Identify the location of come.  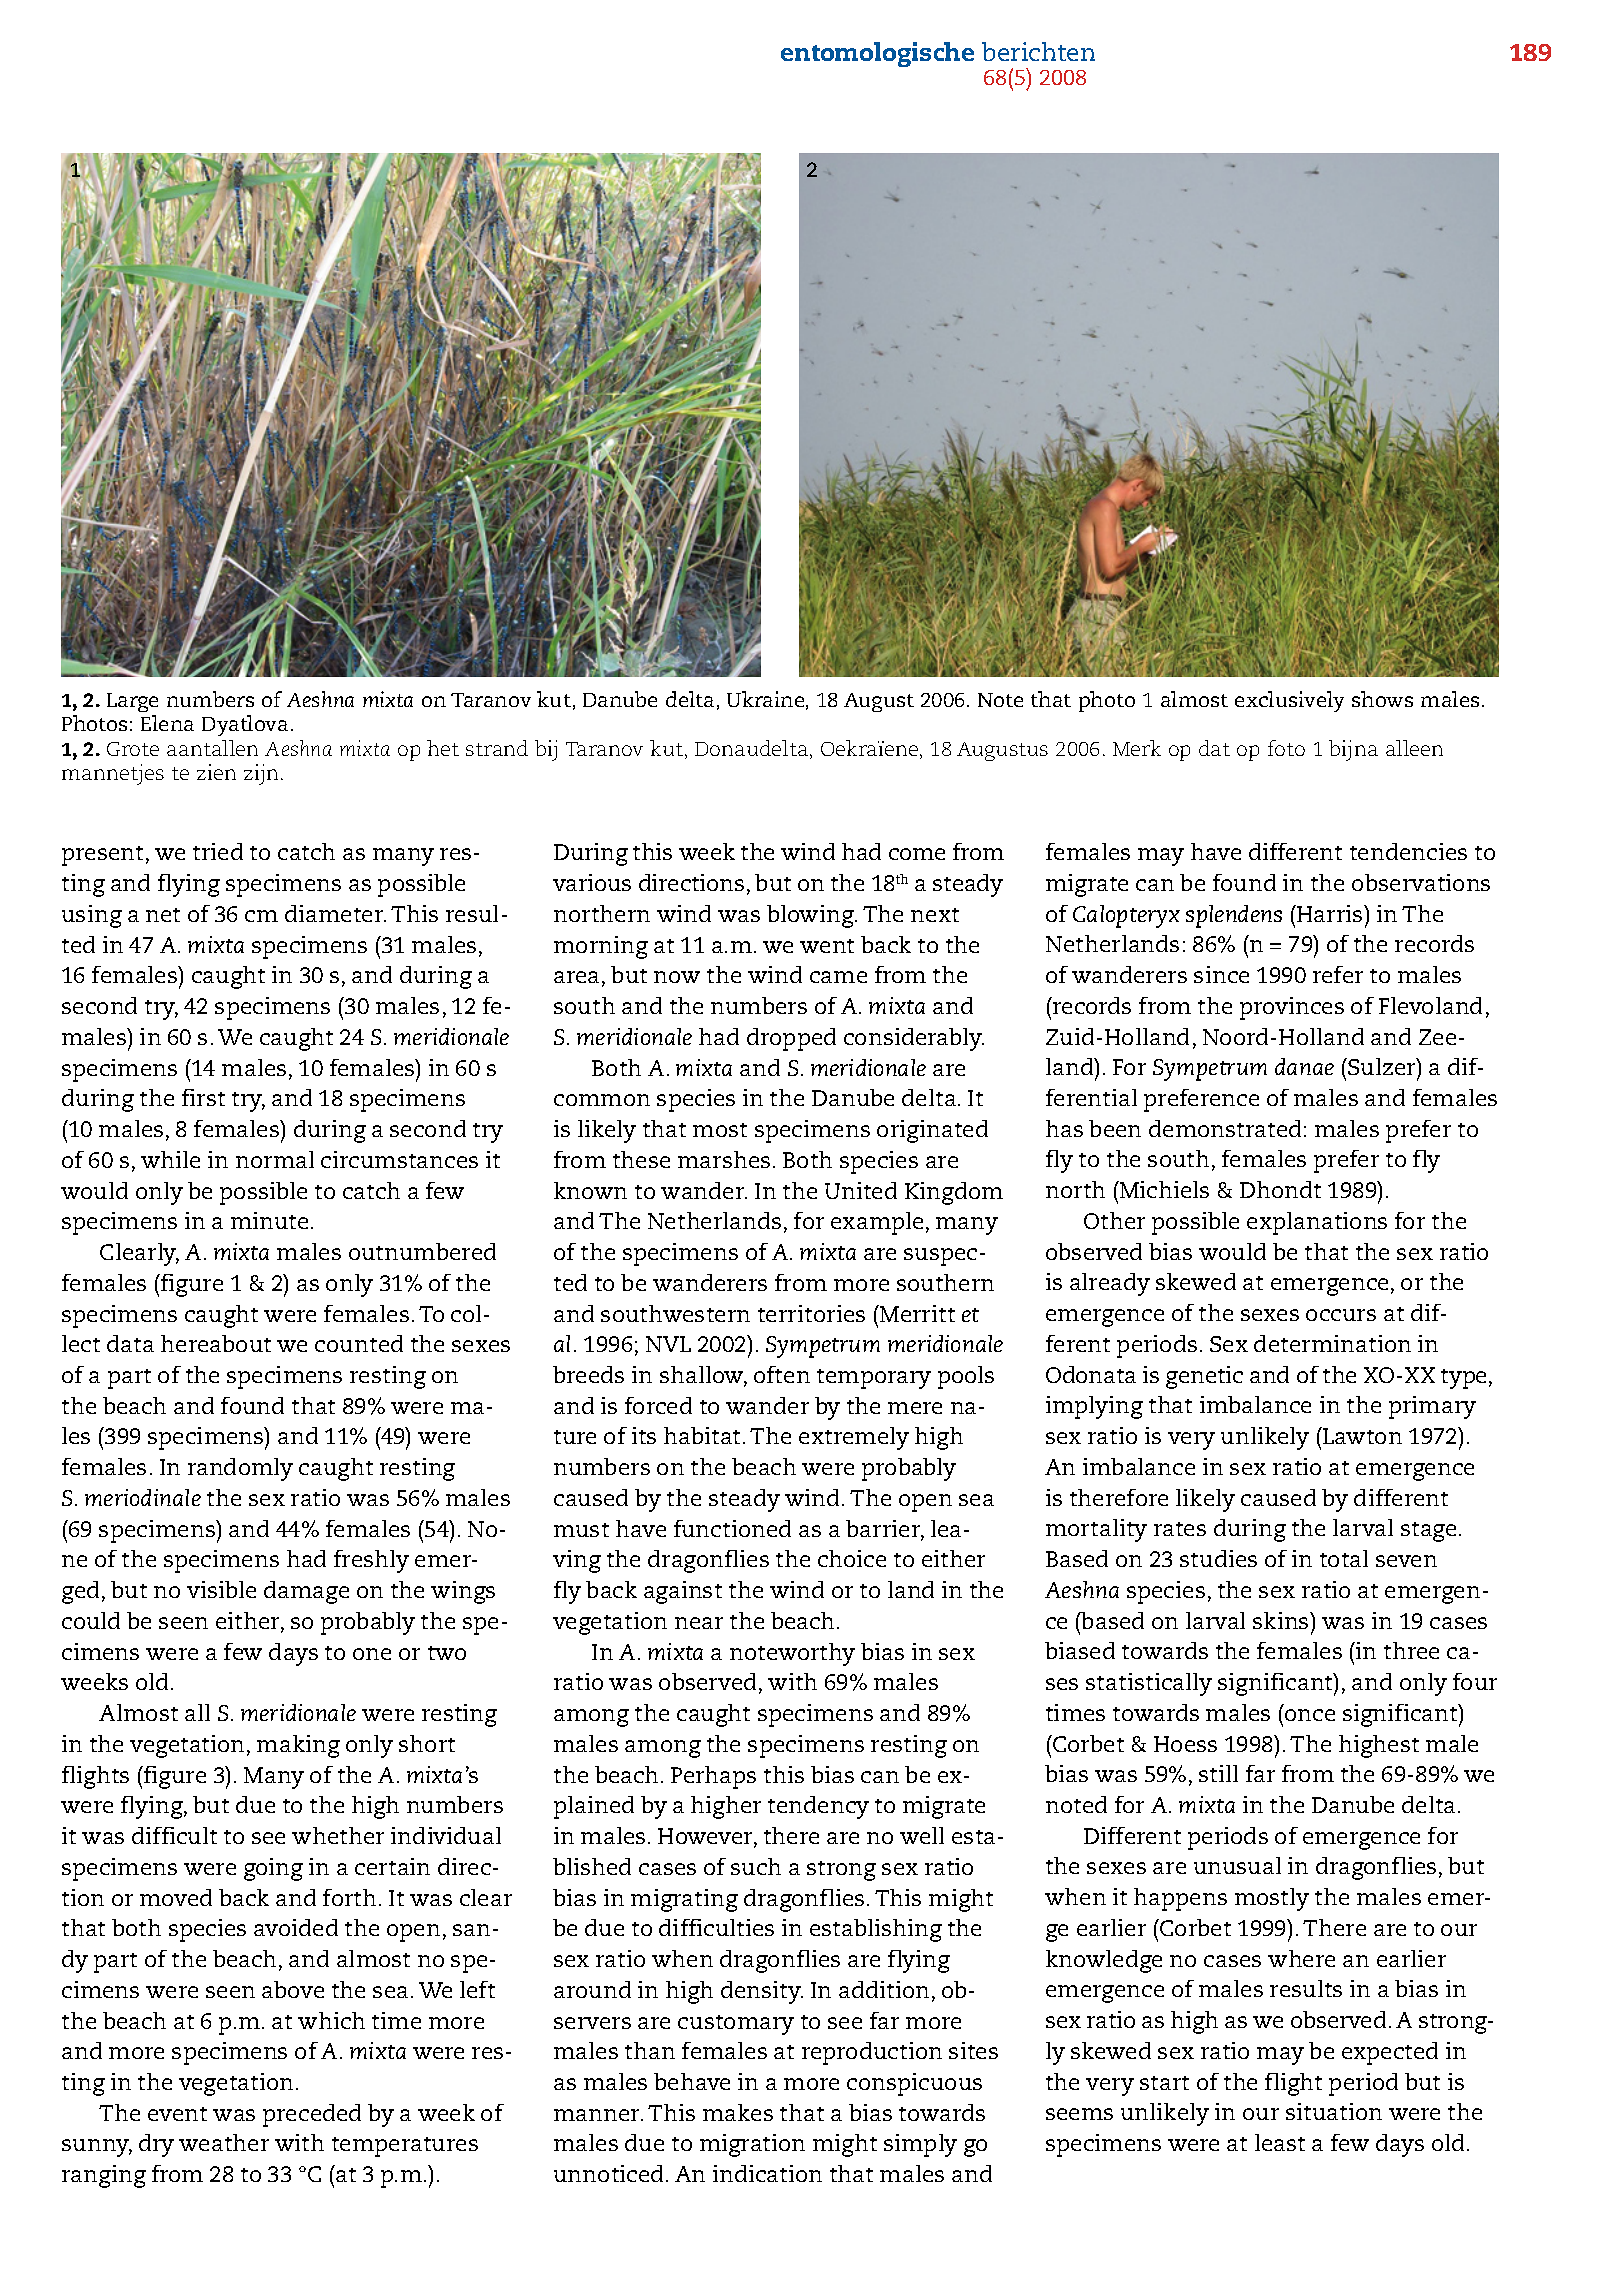
(917, 854).
